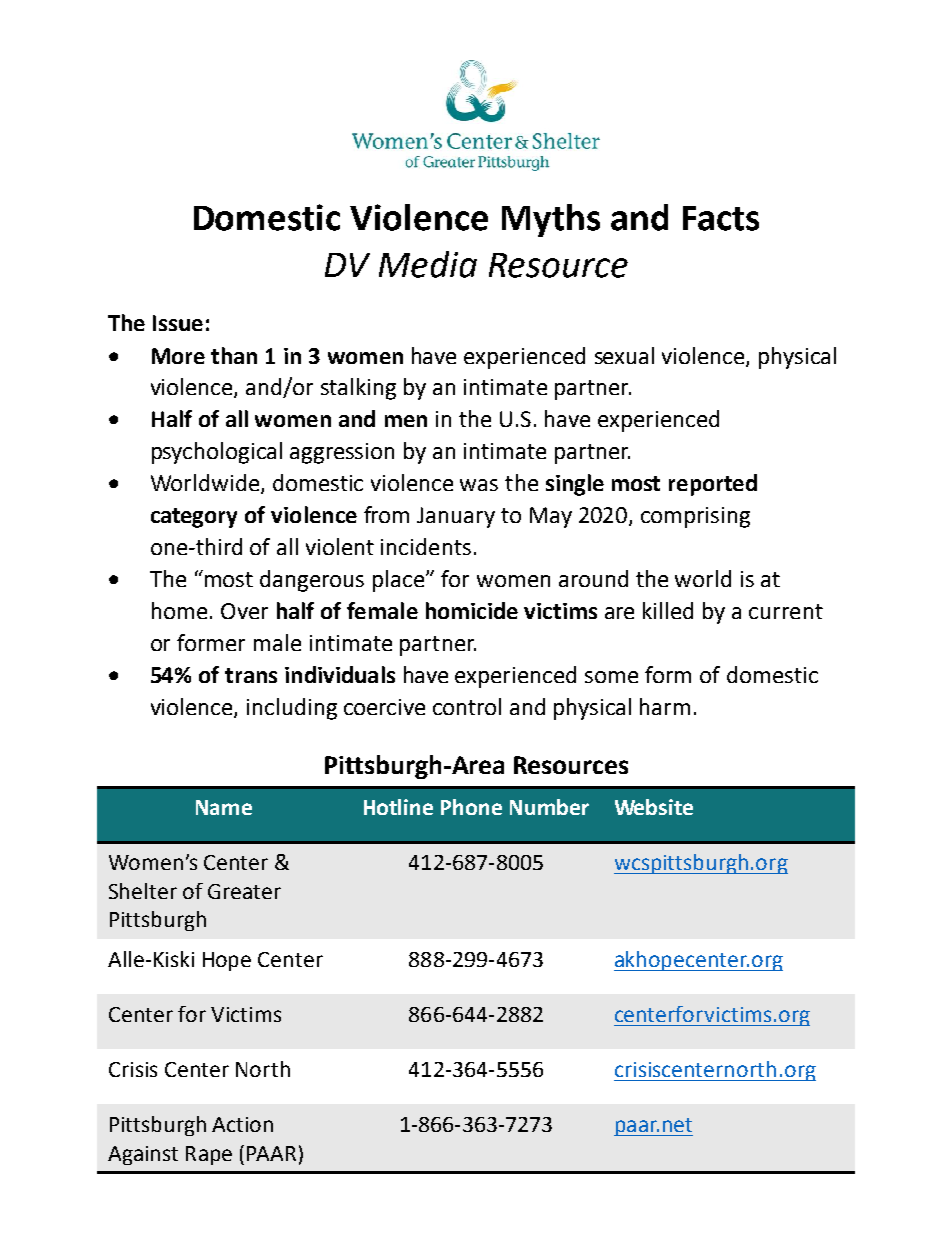  I want to click on killed, so click(668, 610).
